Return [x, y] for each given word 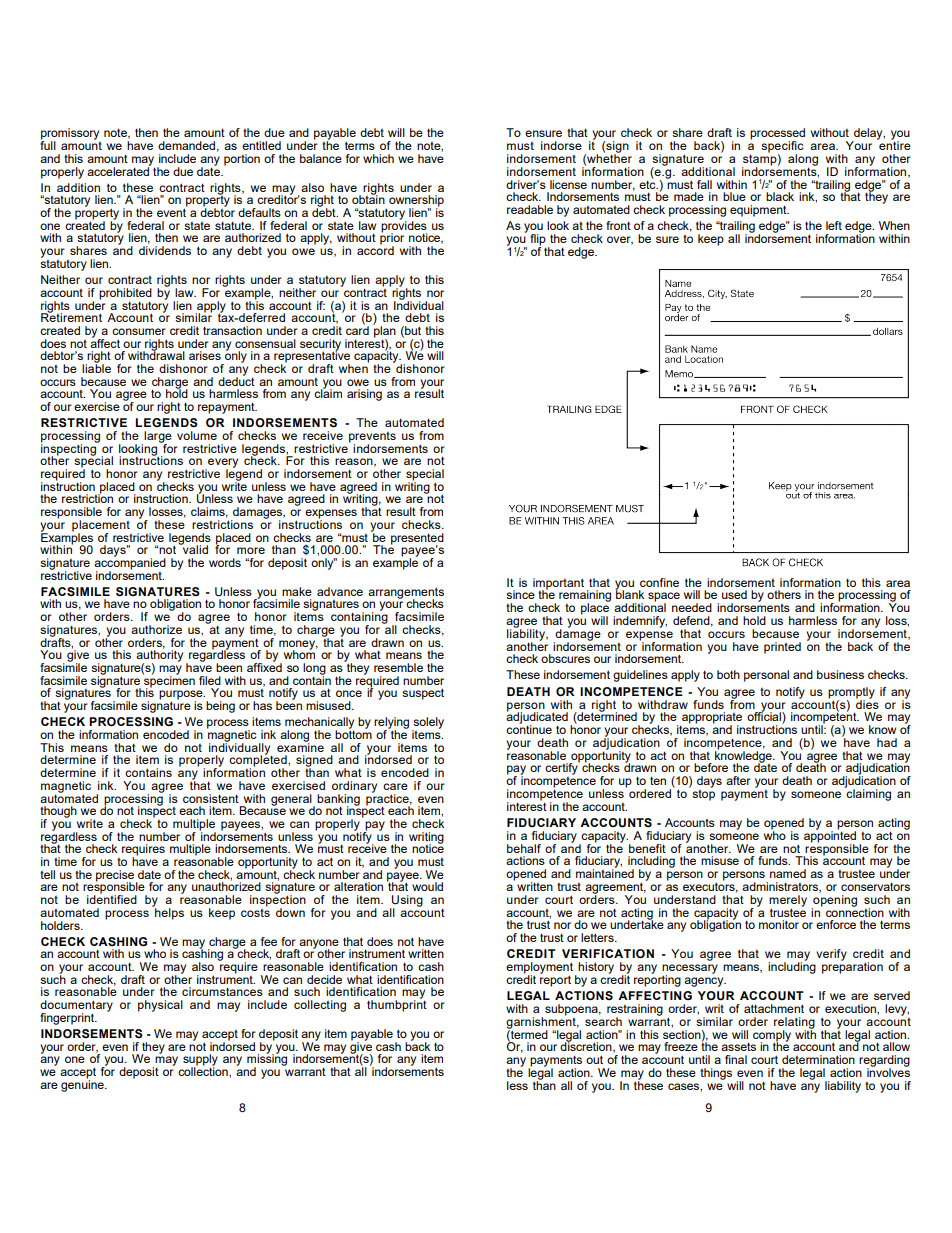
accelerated [119, 170]
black [780, 196]
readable [530, 209]
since [520, 594]
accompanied [130, 564]
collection [204, 1070]
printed [782, 648]
